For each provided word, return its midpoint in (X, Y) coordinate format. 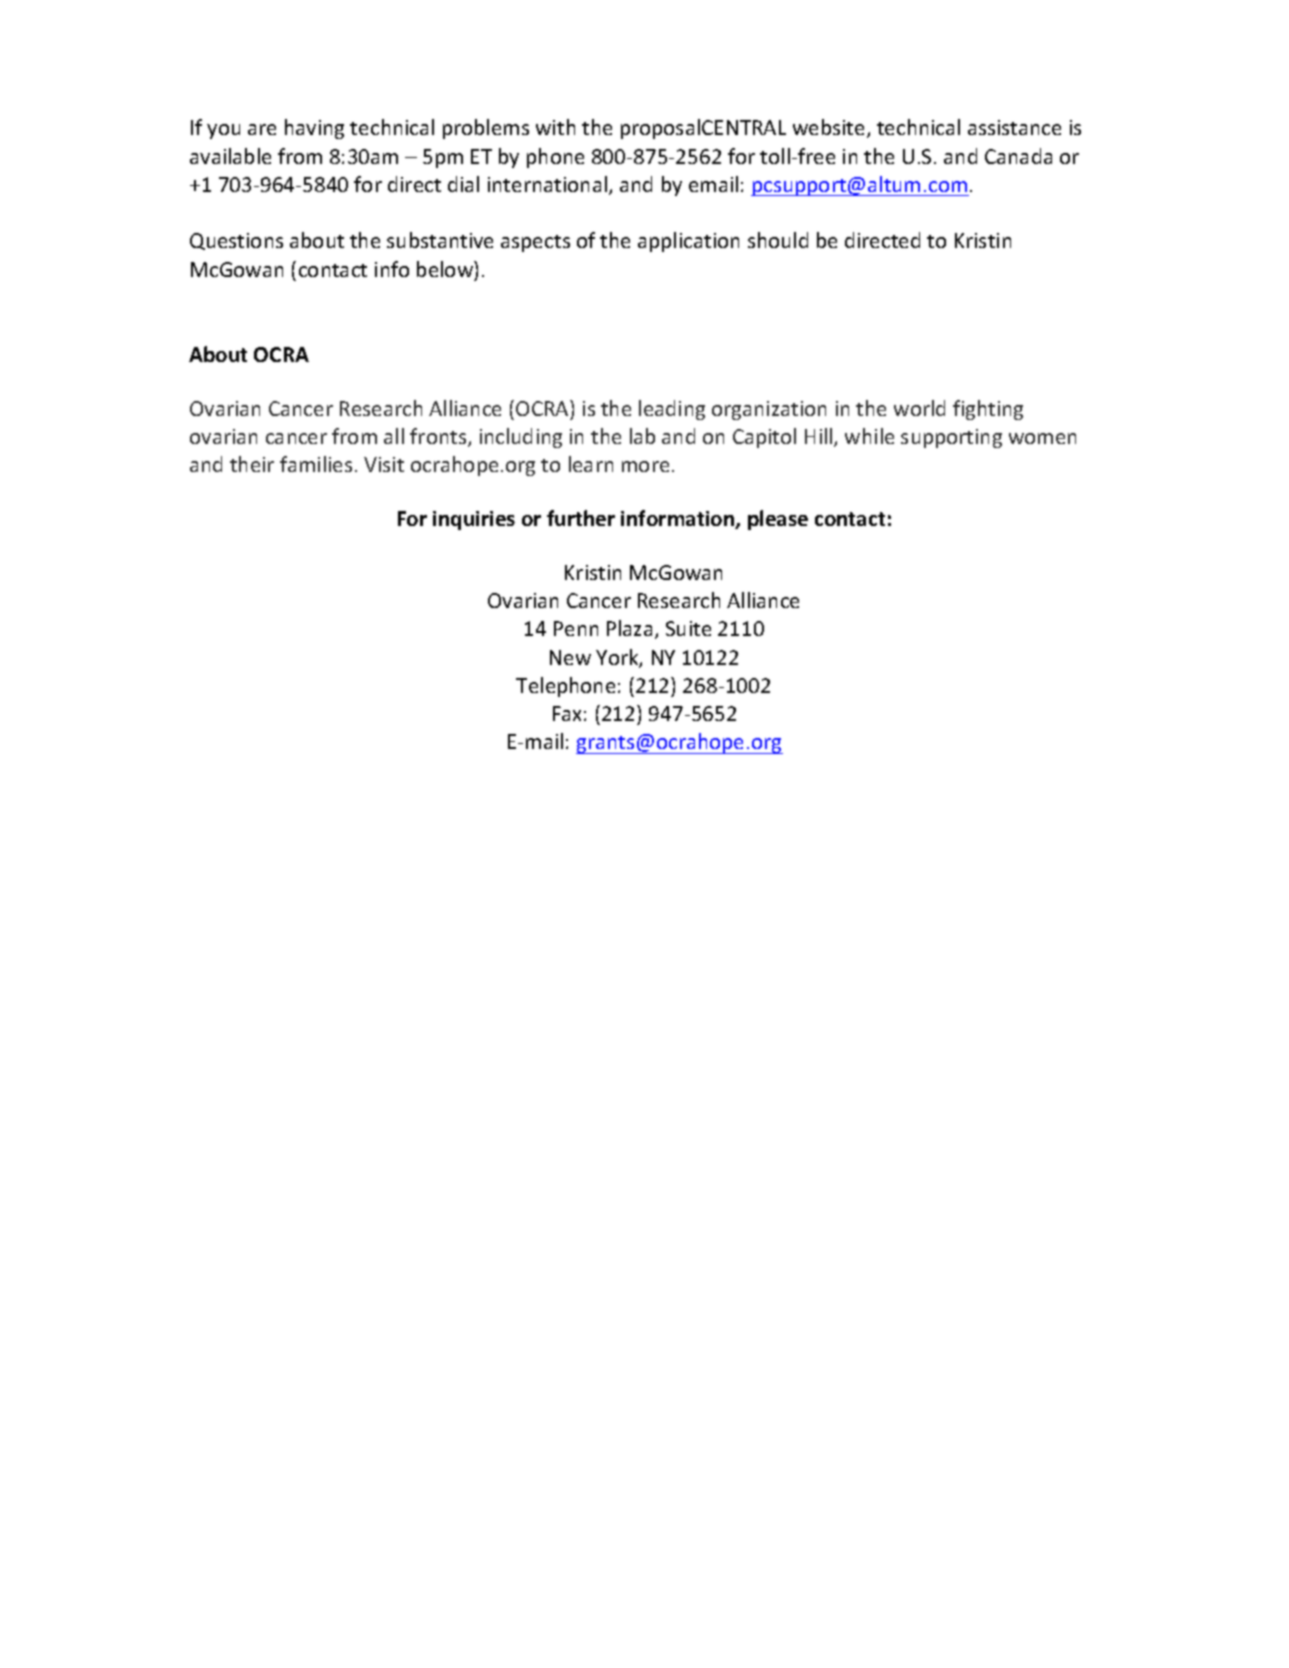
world (919, 408)
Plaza (629, 628)
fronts (439, 437)
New (570, 657)
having (314, 129)
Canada (1018, 156)
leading (672, 410)
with (555, 127)
